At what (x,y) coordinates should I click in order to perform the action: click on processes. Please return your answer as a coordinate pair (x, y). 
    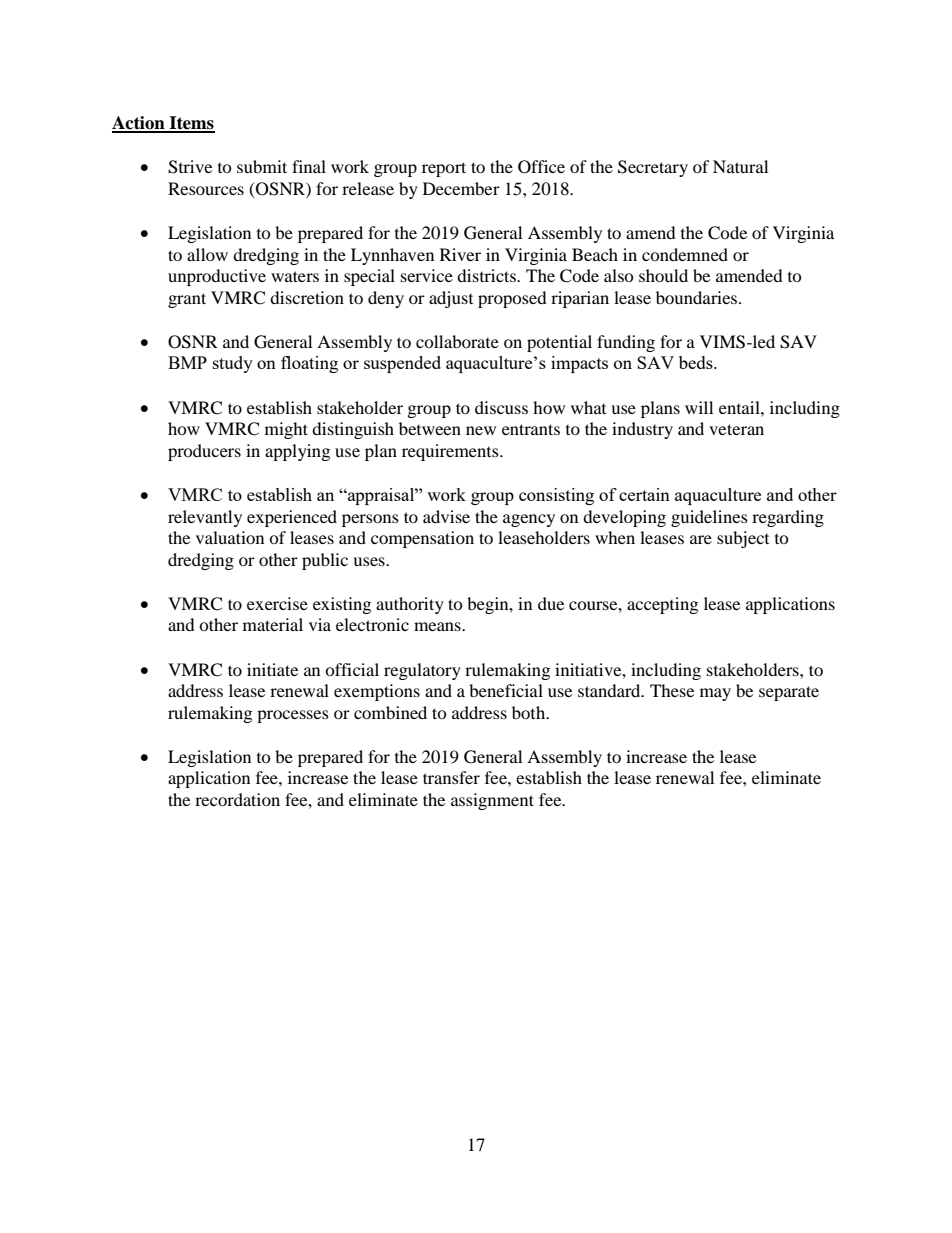
    Looking at the image, I should click on (293, 716).
